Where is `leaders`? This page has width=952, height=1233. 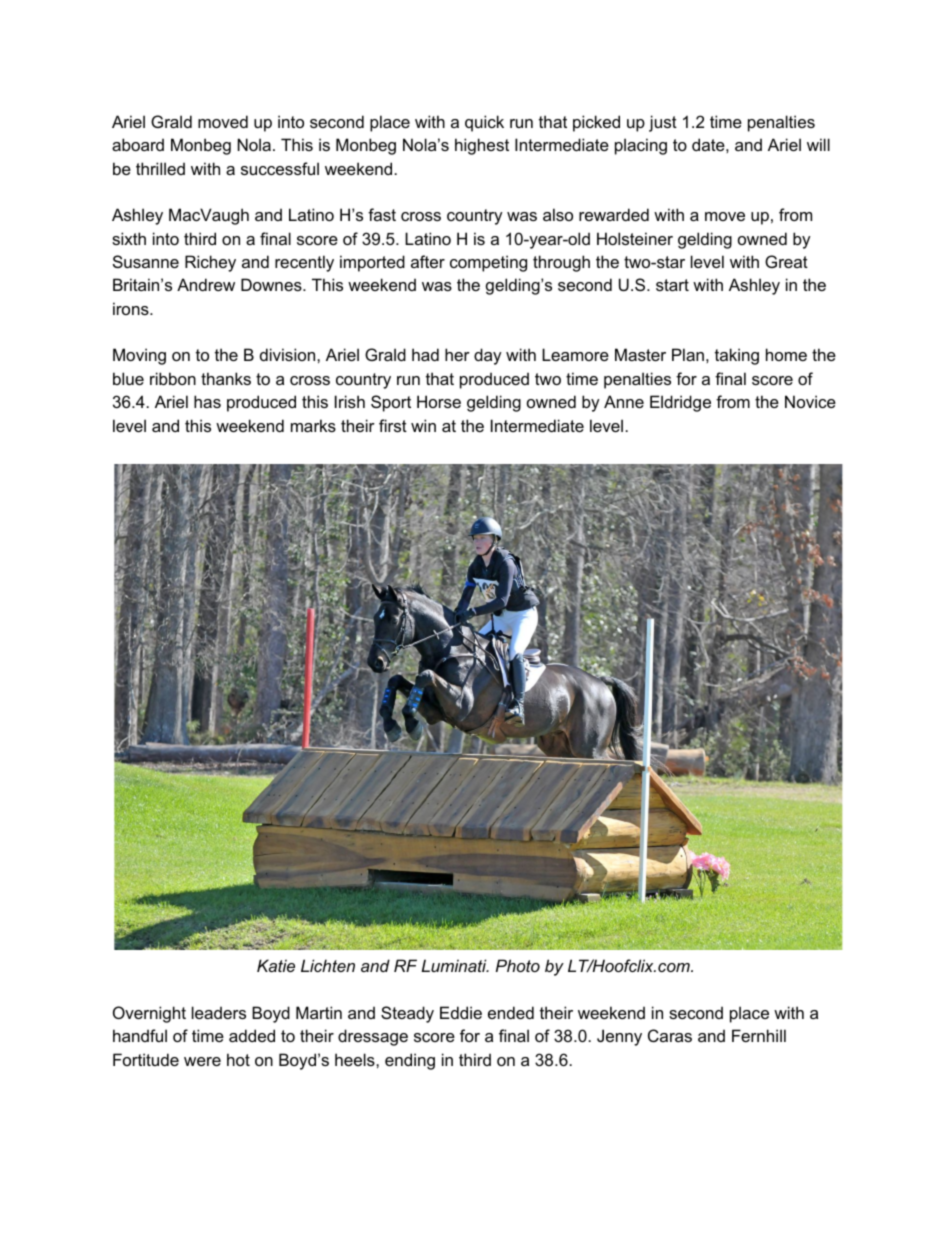 leaders is located at coordinates (219, 1012).
